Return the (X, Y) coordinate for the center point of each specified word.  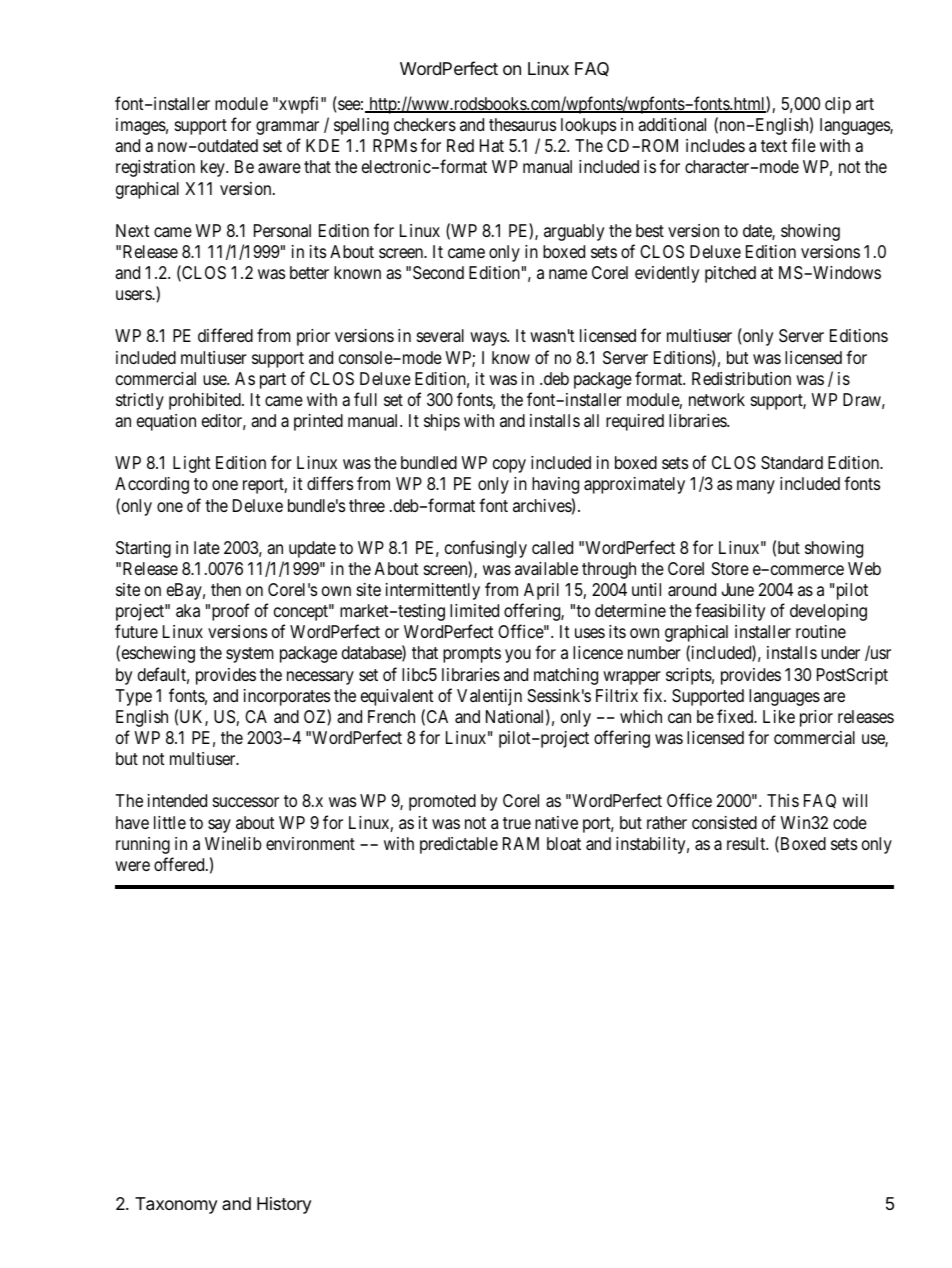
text (774, 146)
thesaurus (522, 124)
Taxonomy (176, 1205)
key (214, 168)
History (284, 1205)
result (747, 843)
